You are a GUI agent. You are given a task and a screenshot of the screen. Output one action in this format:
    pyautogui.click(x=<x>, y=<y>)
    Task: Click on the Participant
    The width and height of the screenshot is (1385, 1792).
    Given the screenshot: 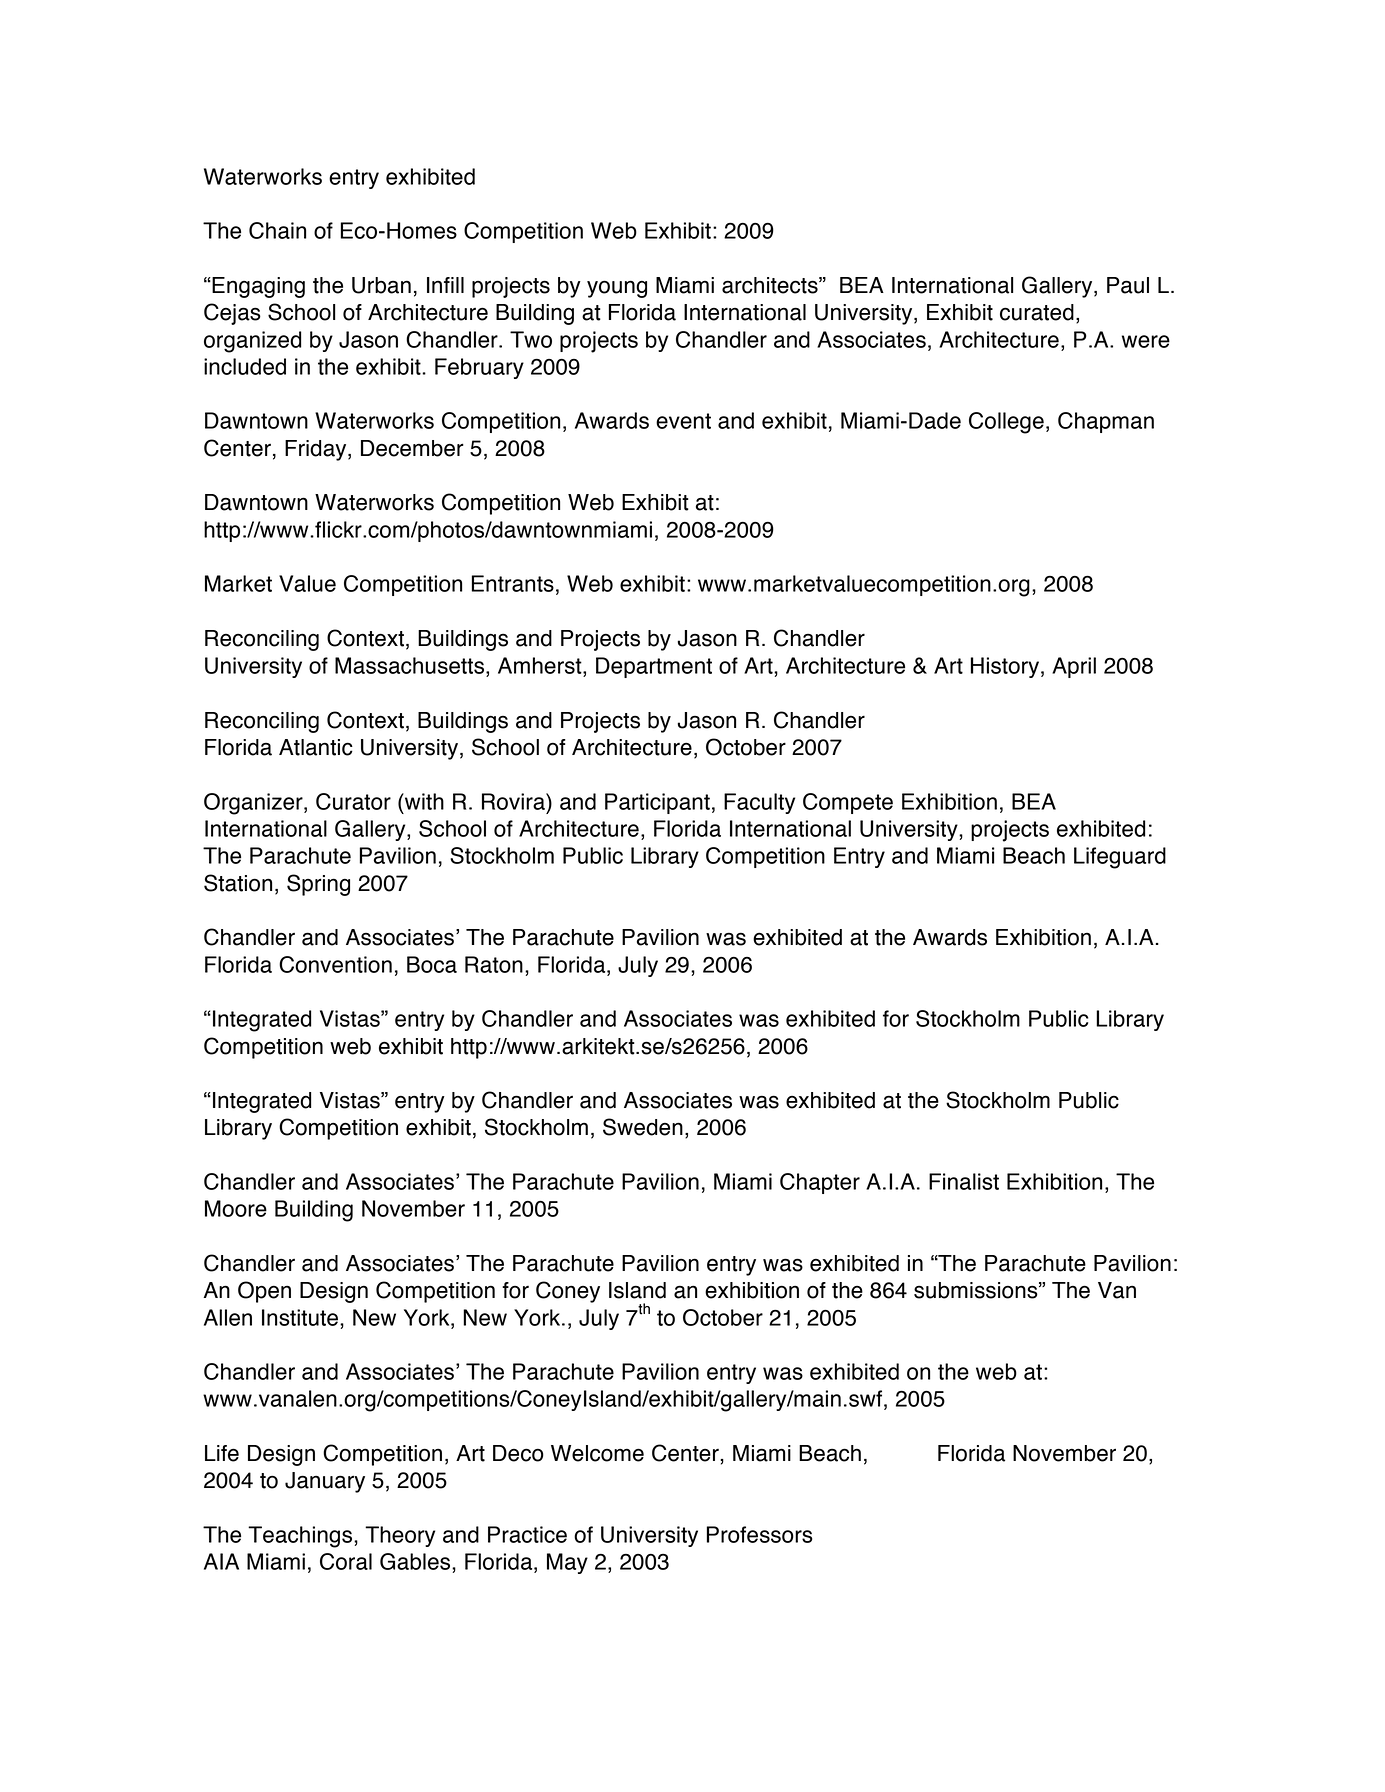 What is the action you would take?
    pyautogui.click(x=657, y=803)
